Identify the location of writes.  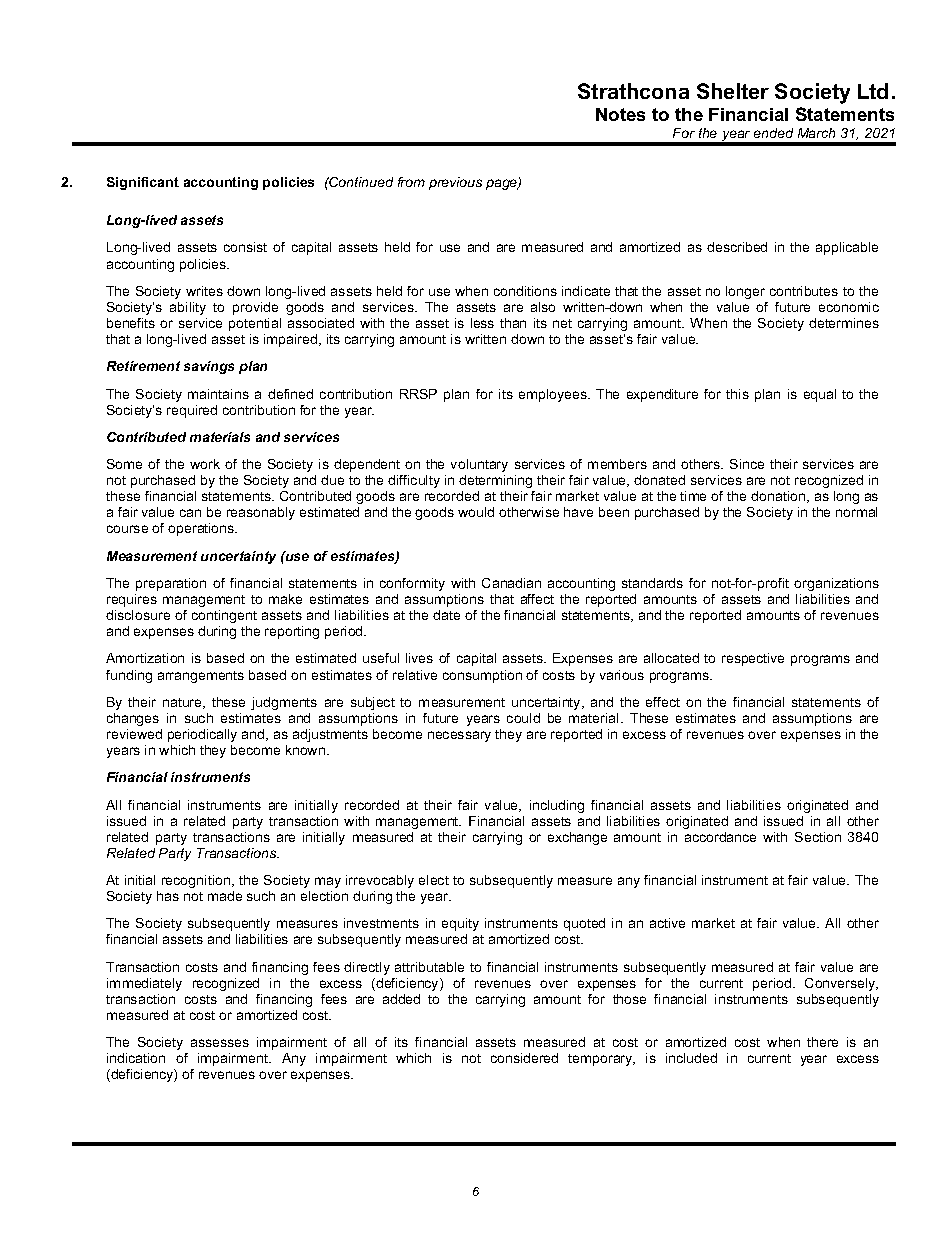
(204, 291).
